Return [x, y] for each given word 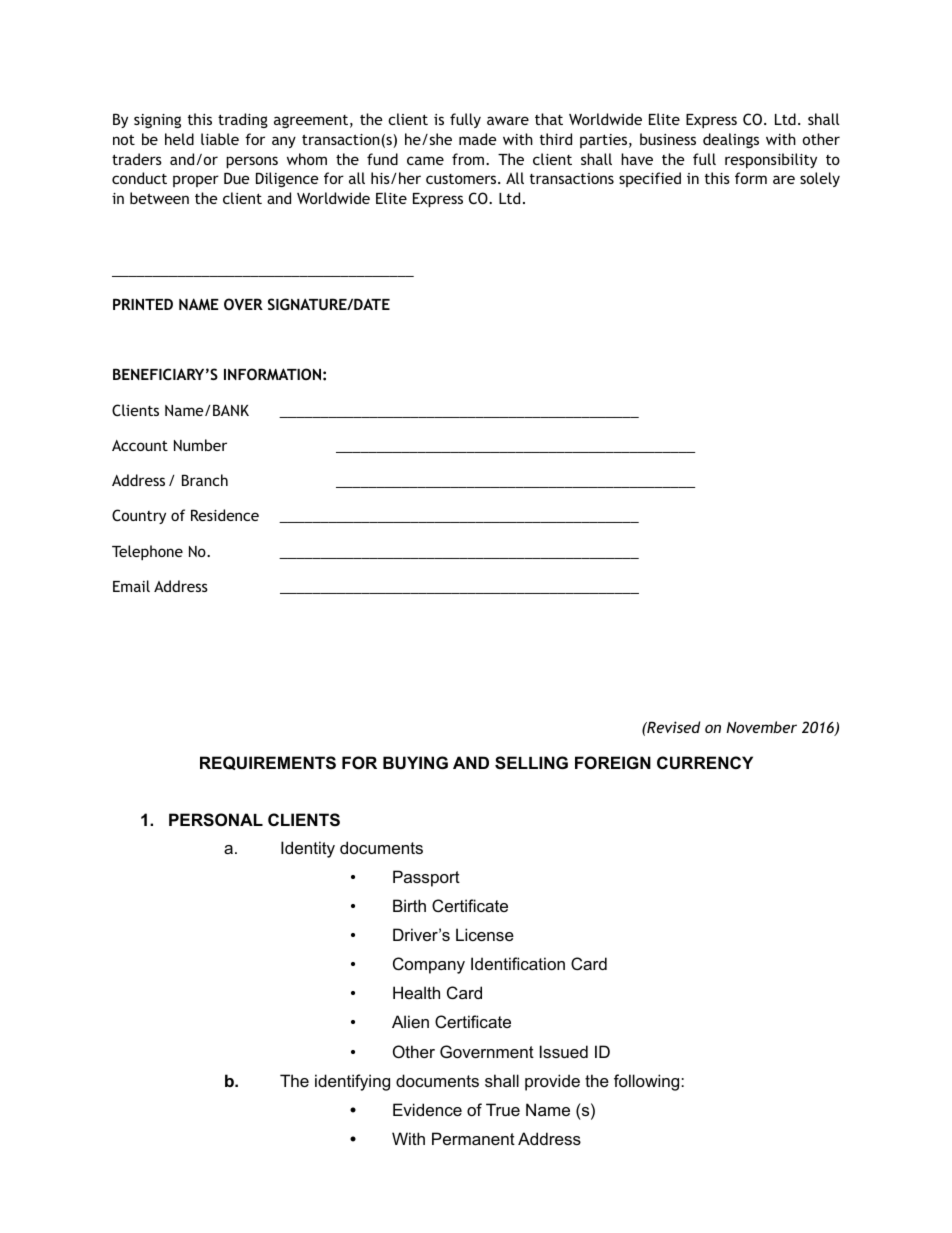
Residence [225, 515]
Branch [205, 480]
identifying [352, 1082]
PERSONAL [216, 820]
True [503, 1109]
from [469, 159]
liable [220, 139]
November [761, 727]
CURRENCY [705, 762]
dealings [731, 140]
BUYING [415, 762]
